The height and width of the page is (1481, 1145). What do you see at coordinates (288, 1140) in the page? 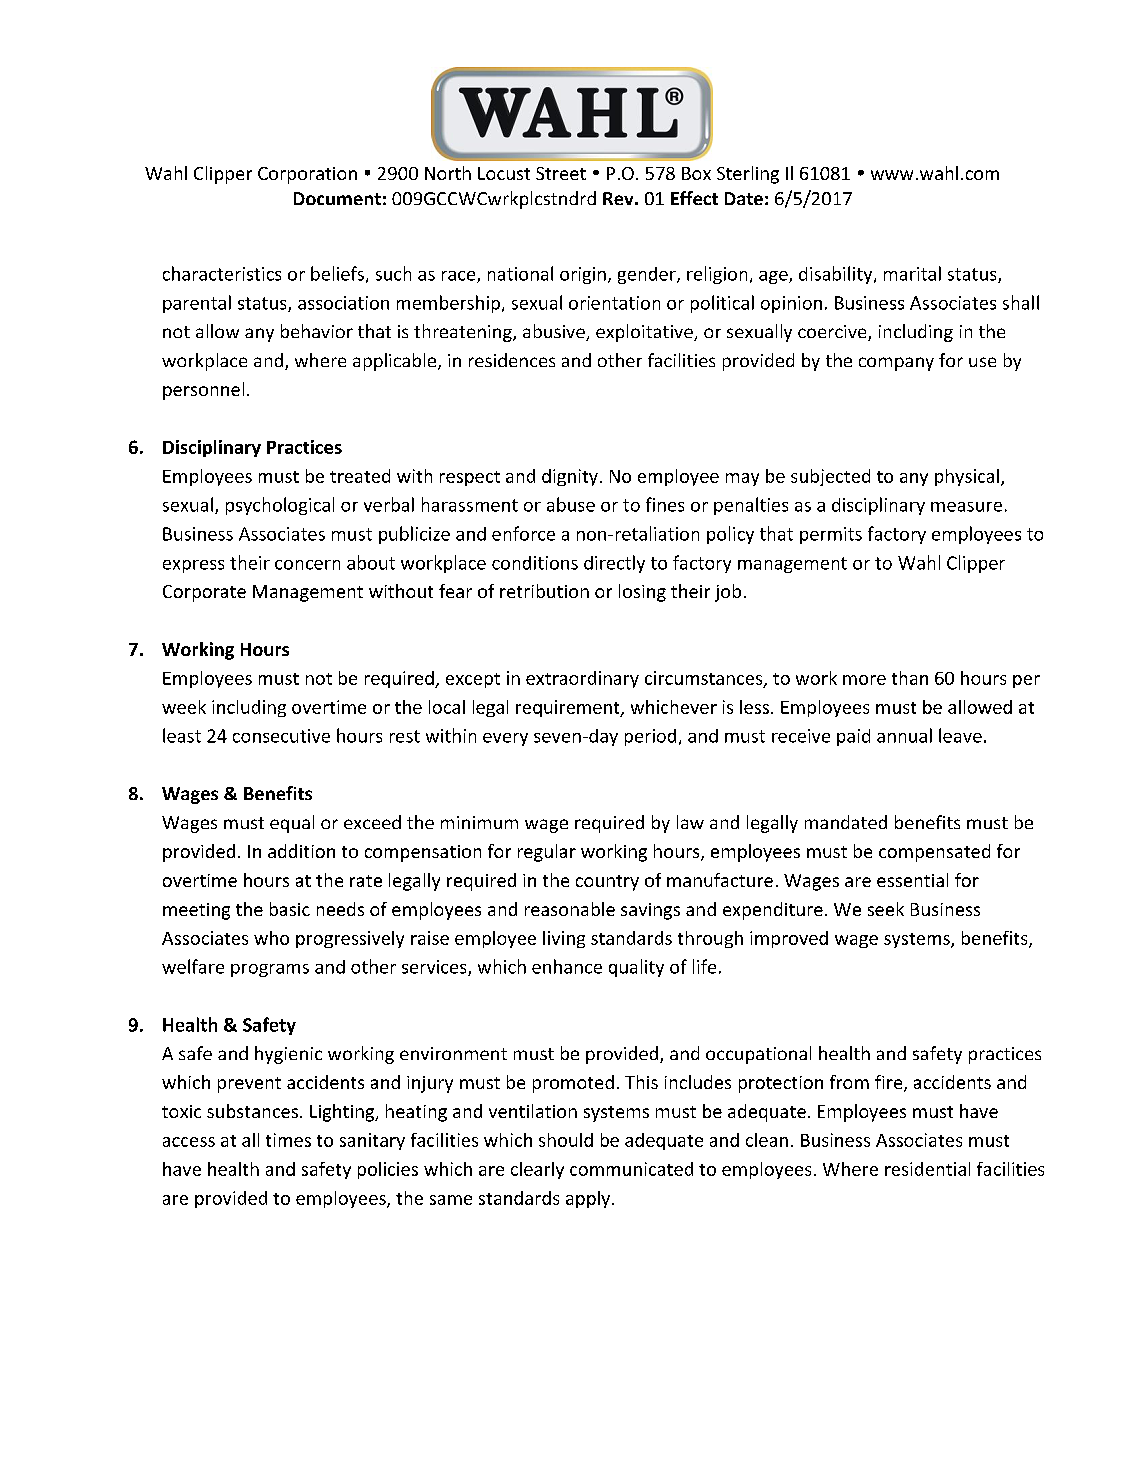
I see `times` at bounding box center [288, 1140].
